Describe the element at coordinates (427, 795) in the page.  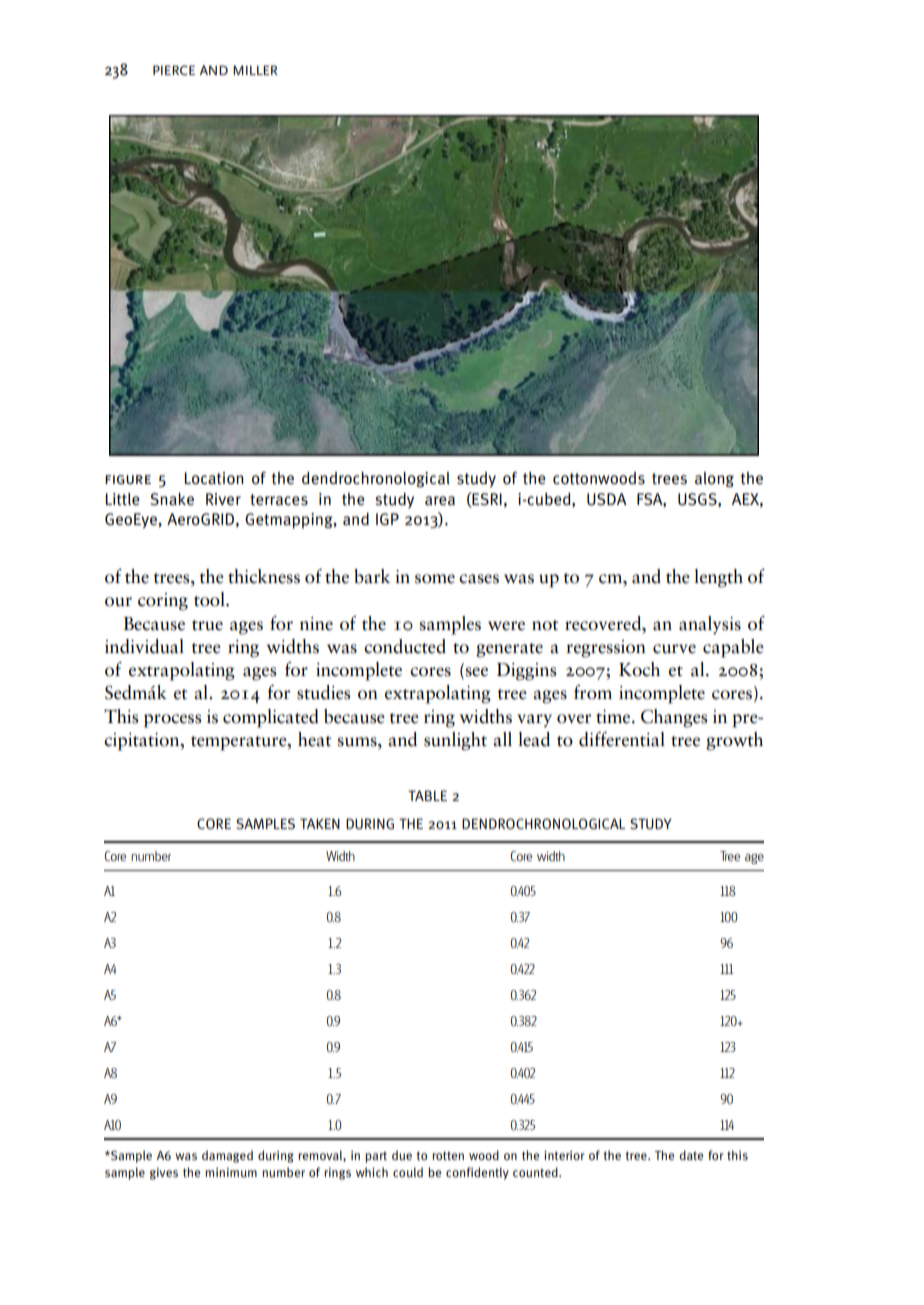
I see `TABLE` at that location.
